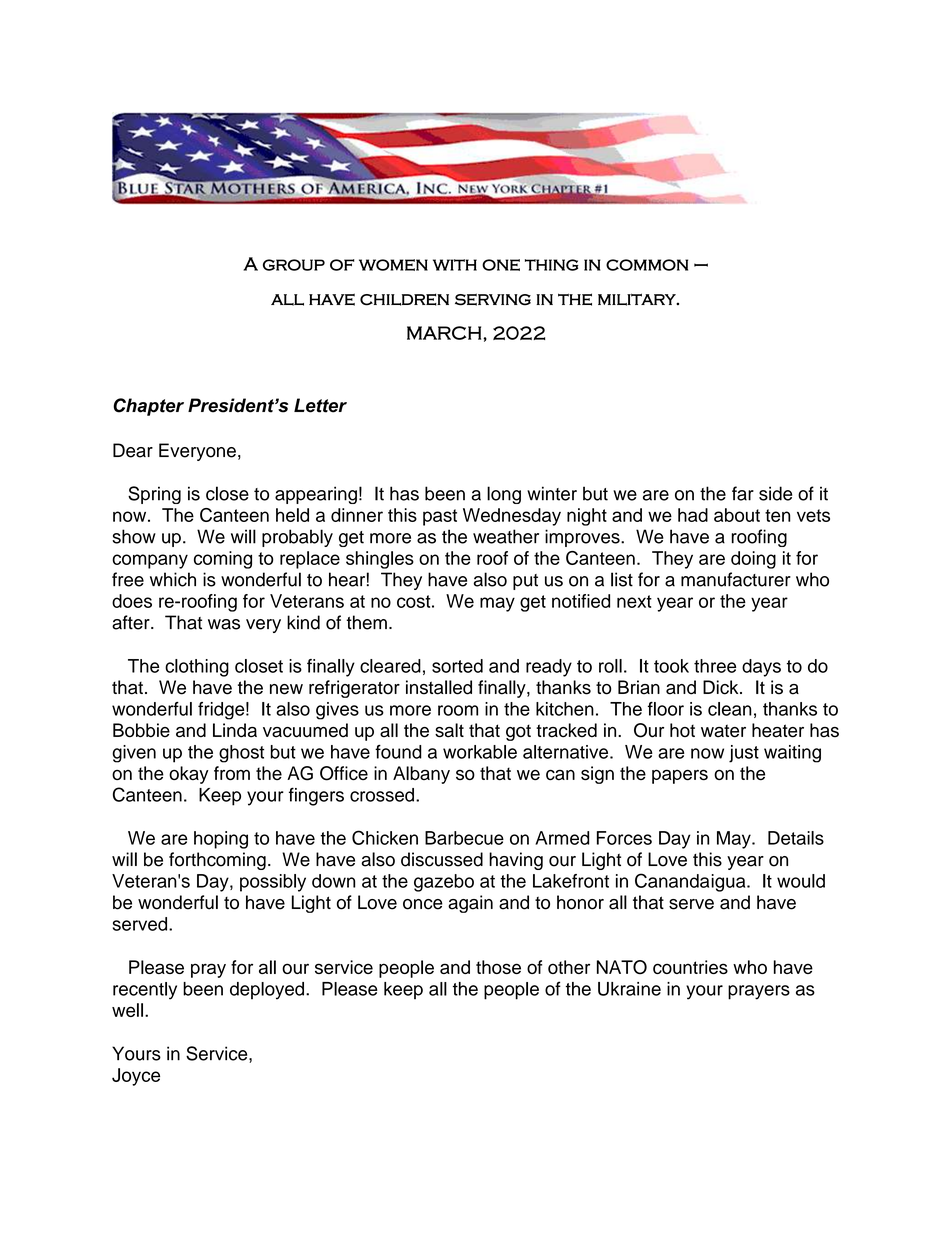 Image resolution: width=952 pixels, height=1233 pixels. Describe the element at coordinates (136, 1077) in the page. I see `Joyce` at that location.
